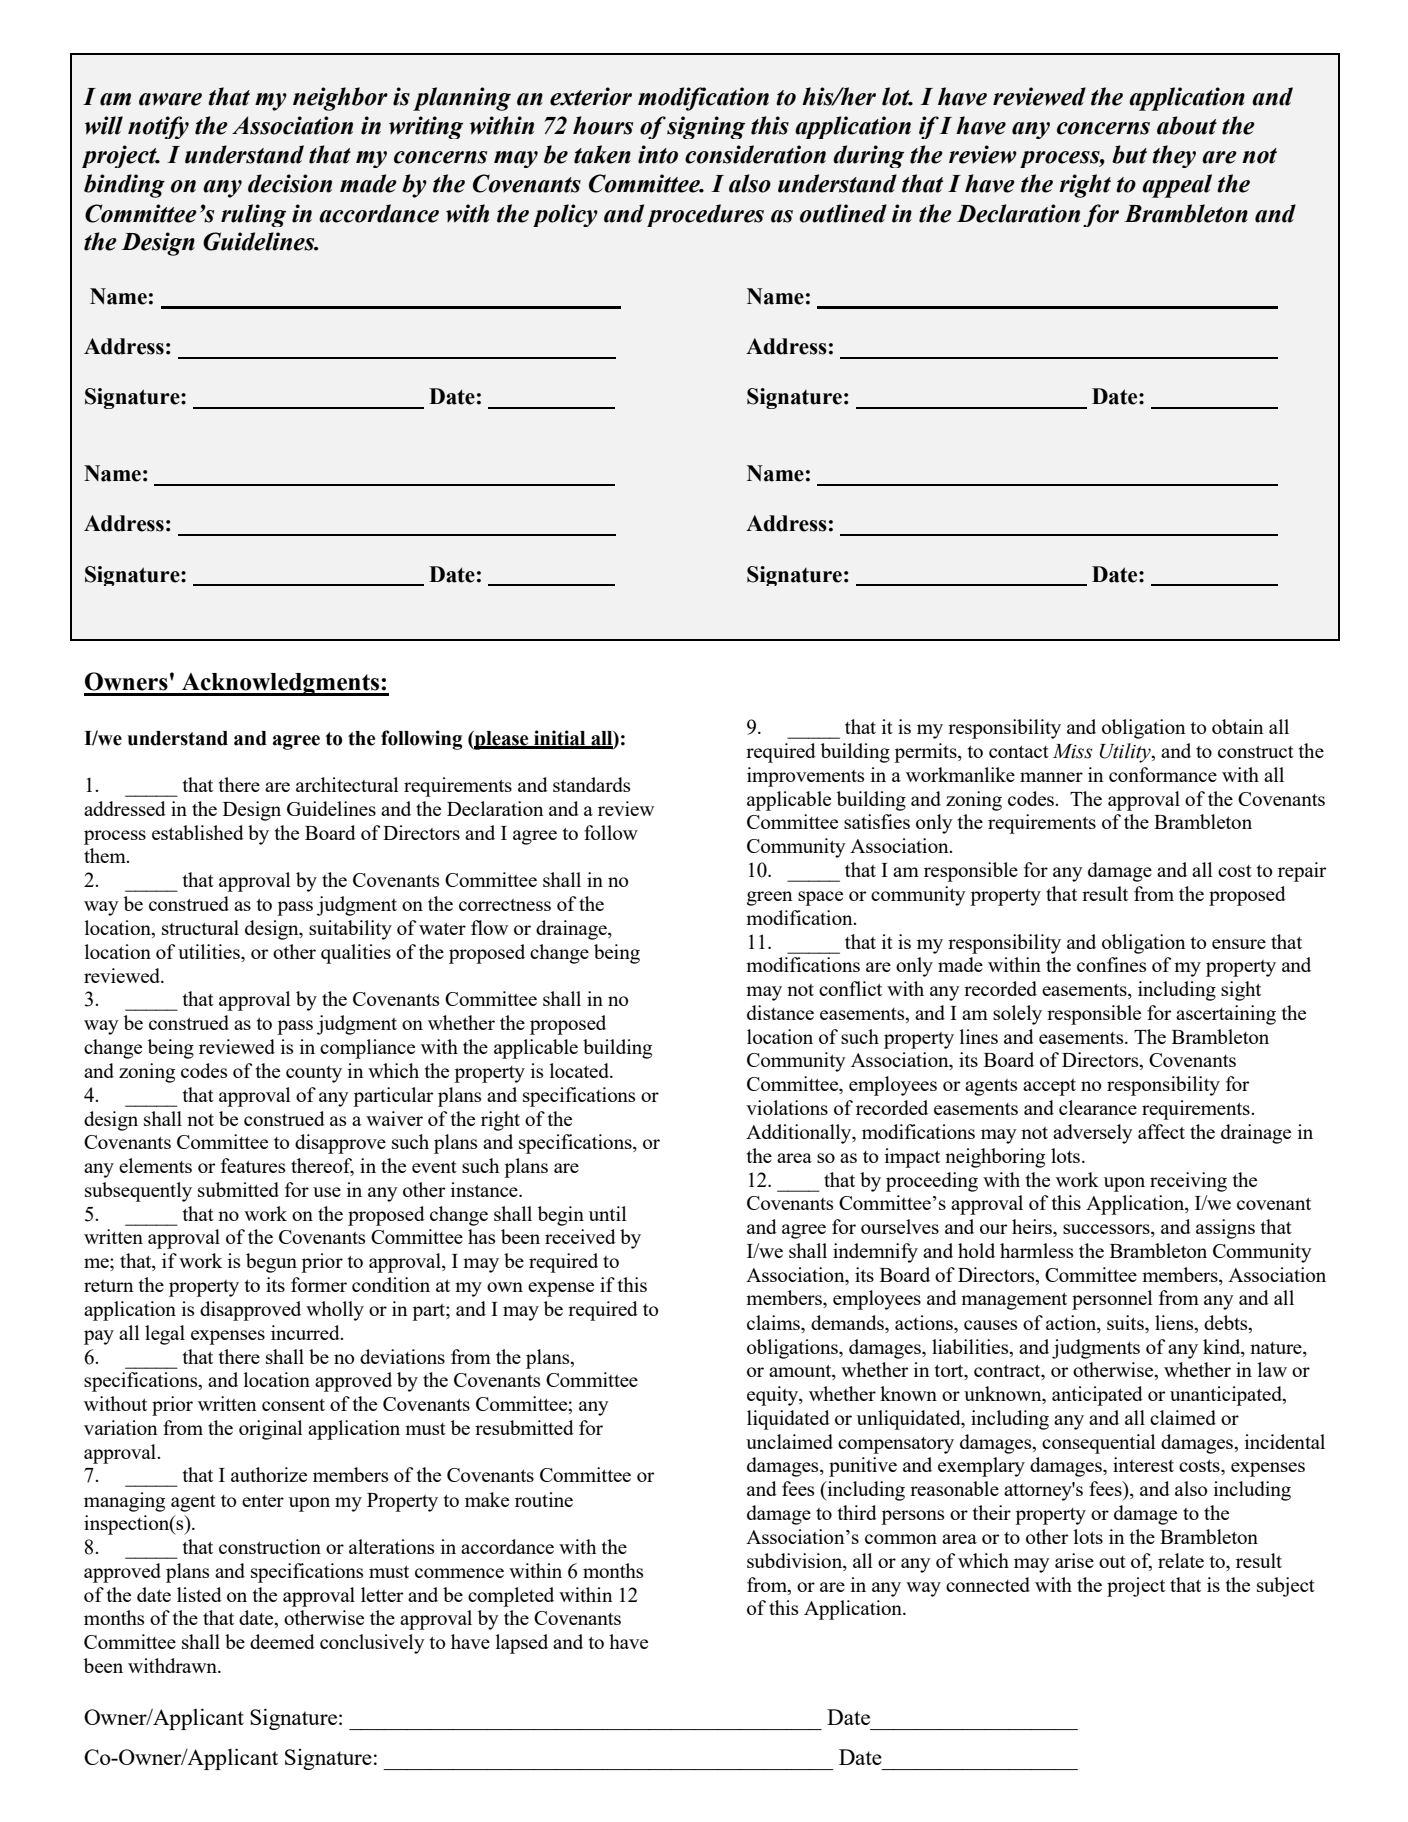  What do you see at coordinates (290, 183) in the document?
I see `decision` at bounding box center [290, 183].
